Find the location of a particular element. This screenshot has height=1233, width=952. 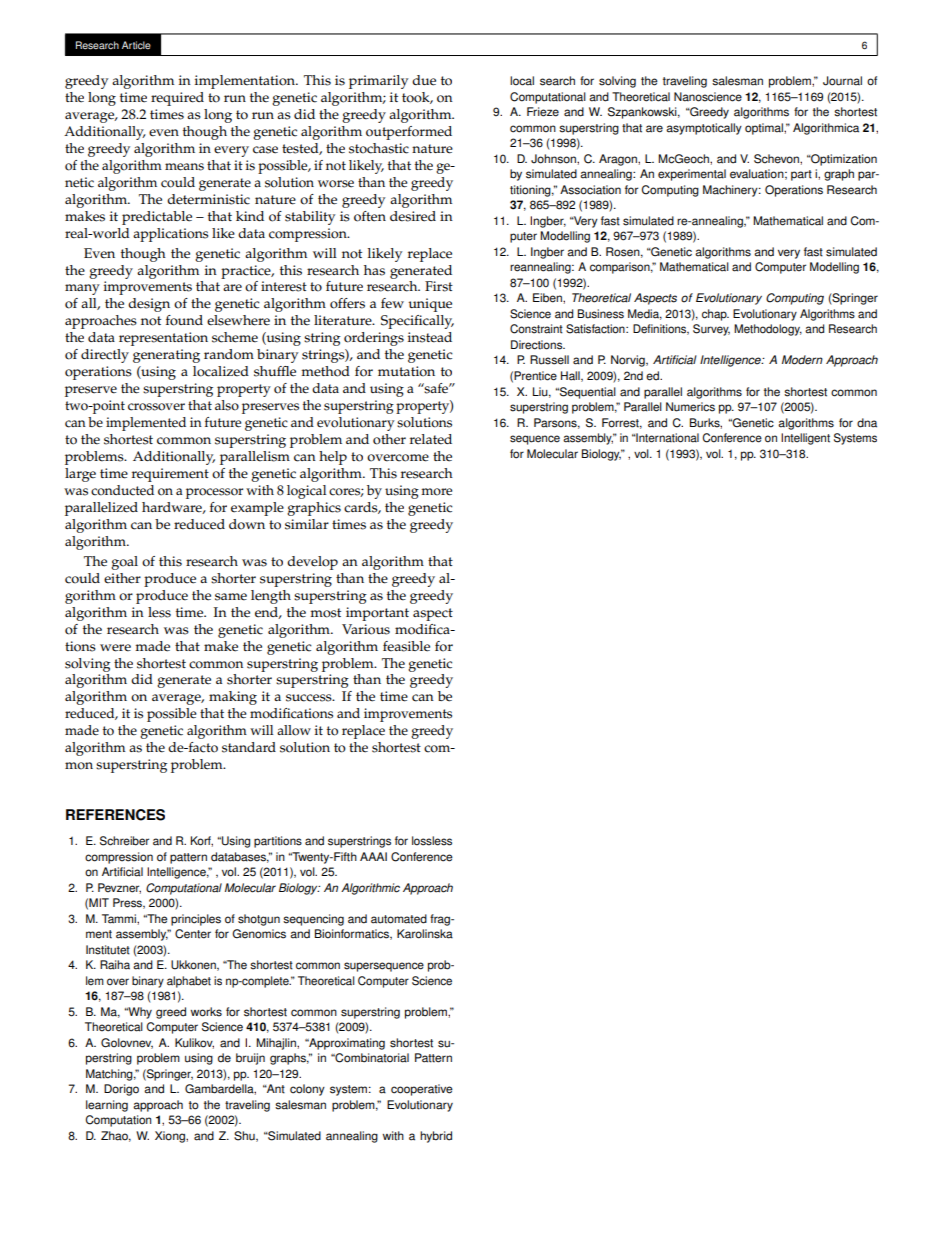

also is located at coordinates (227, 405).
